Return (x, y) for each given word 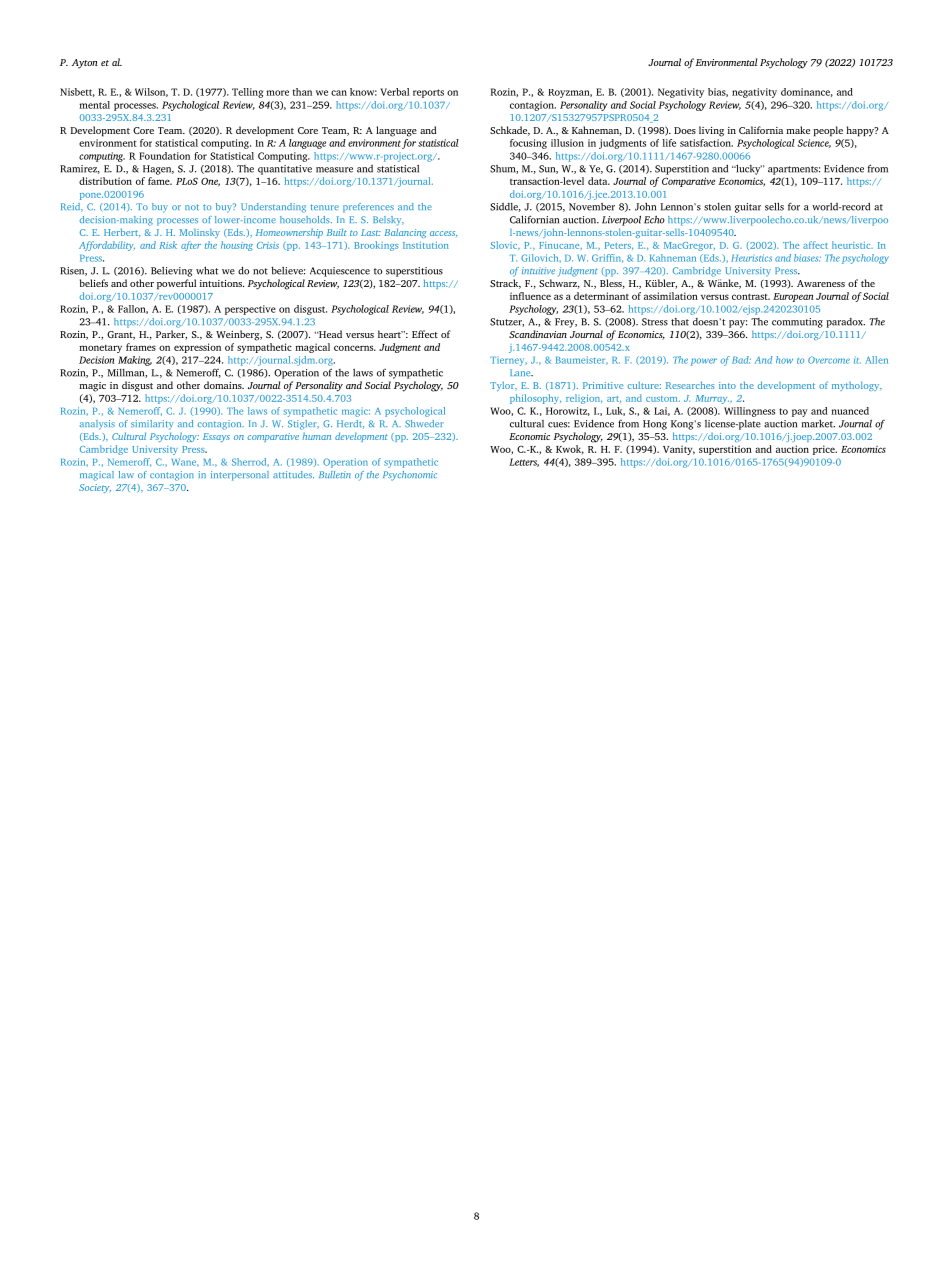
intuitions (222, 283)
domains (224, 385)
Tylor (503, 386)
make (798, 130)
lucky (748, 169)
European (793, 297)
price (825, 450)
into (727, 385)
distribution (105, 181)
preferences (368, 208)
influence (530, 296)
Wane (185, 463)
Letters (524, 462)
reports (428, 93)
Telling (247, 93)
